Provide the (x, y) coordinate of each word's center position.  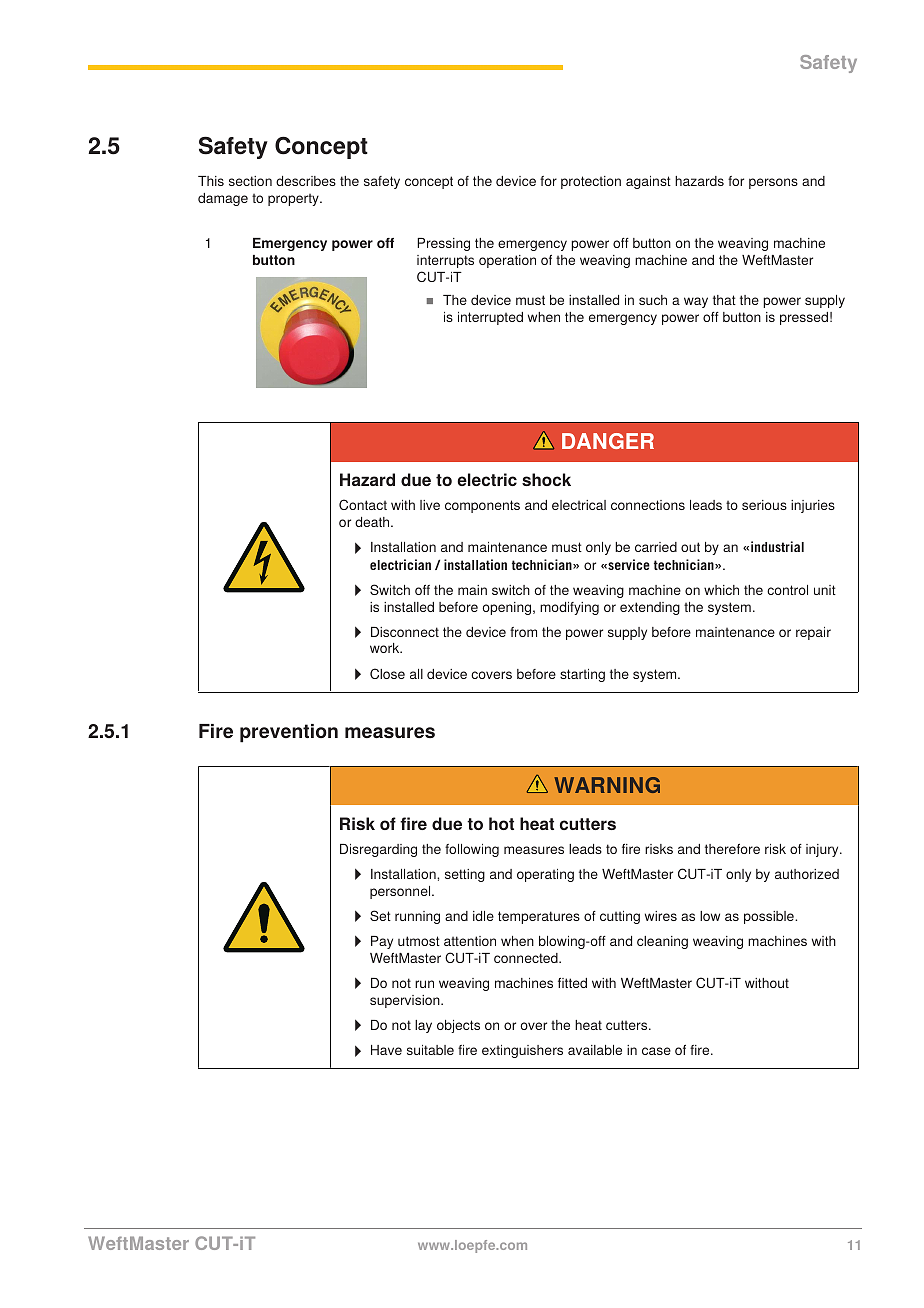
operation (507, 261)
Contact (363, 504)
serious (764, 505)
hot (501, 823)
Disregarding (378, 850)
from (523, 632)
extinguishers (522, 1051)
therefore (732, 849)
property (294, 200)
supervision (406, 1001)
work (386, 648)
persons (773, 183)
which (721, 590)
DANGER (608, 441)
